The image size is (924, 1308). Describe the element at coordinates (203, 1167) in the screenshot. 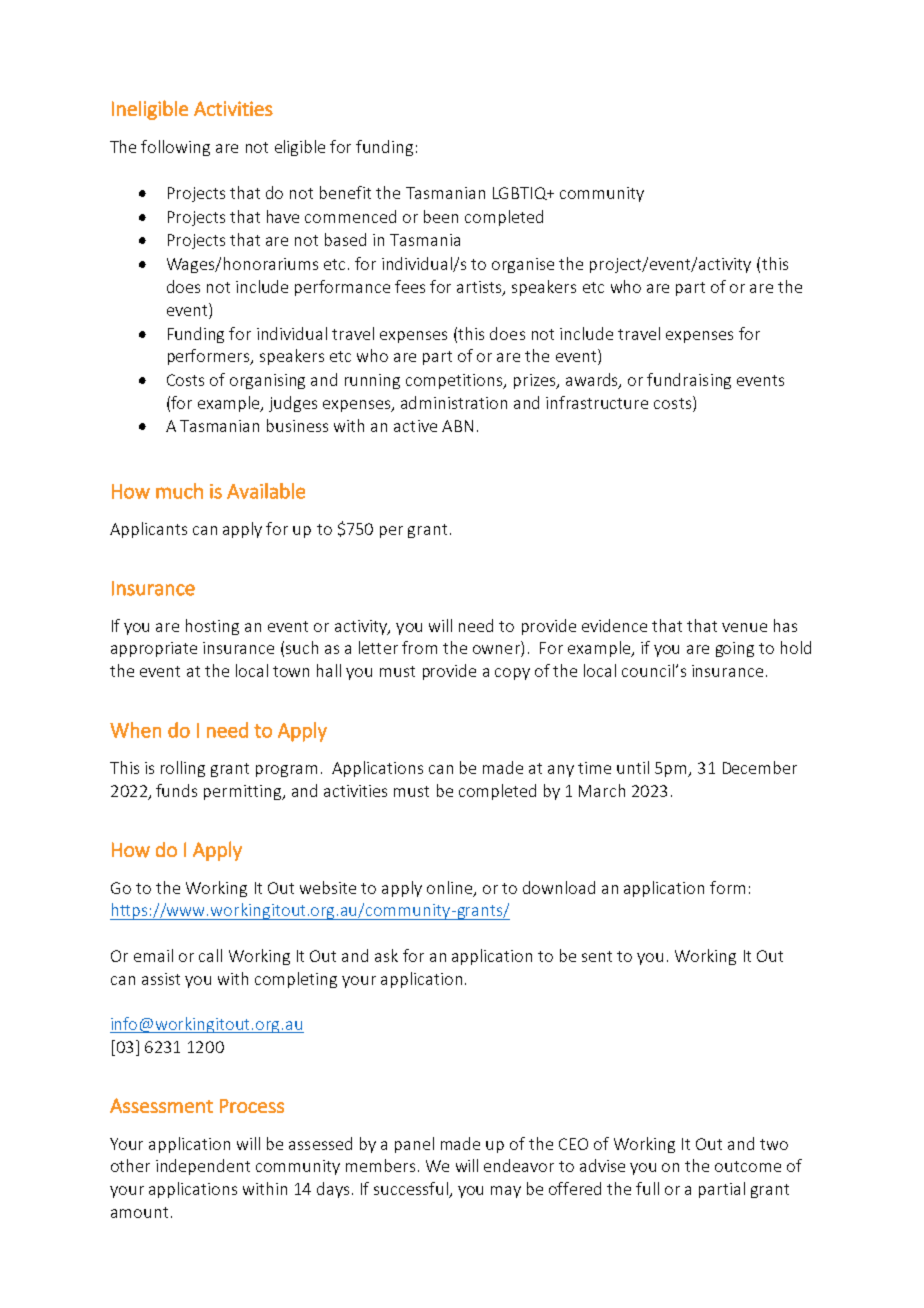

I see `independent` at that location.
